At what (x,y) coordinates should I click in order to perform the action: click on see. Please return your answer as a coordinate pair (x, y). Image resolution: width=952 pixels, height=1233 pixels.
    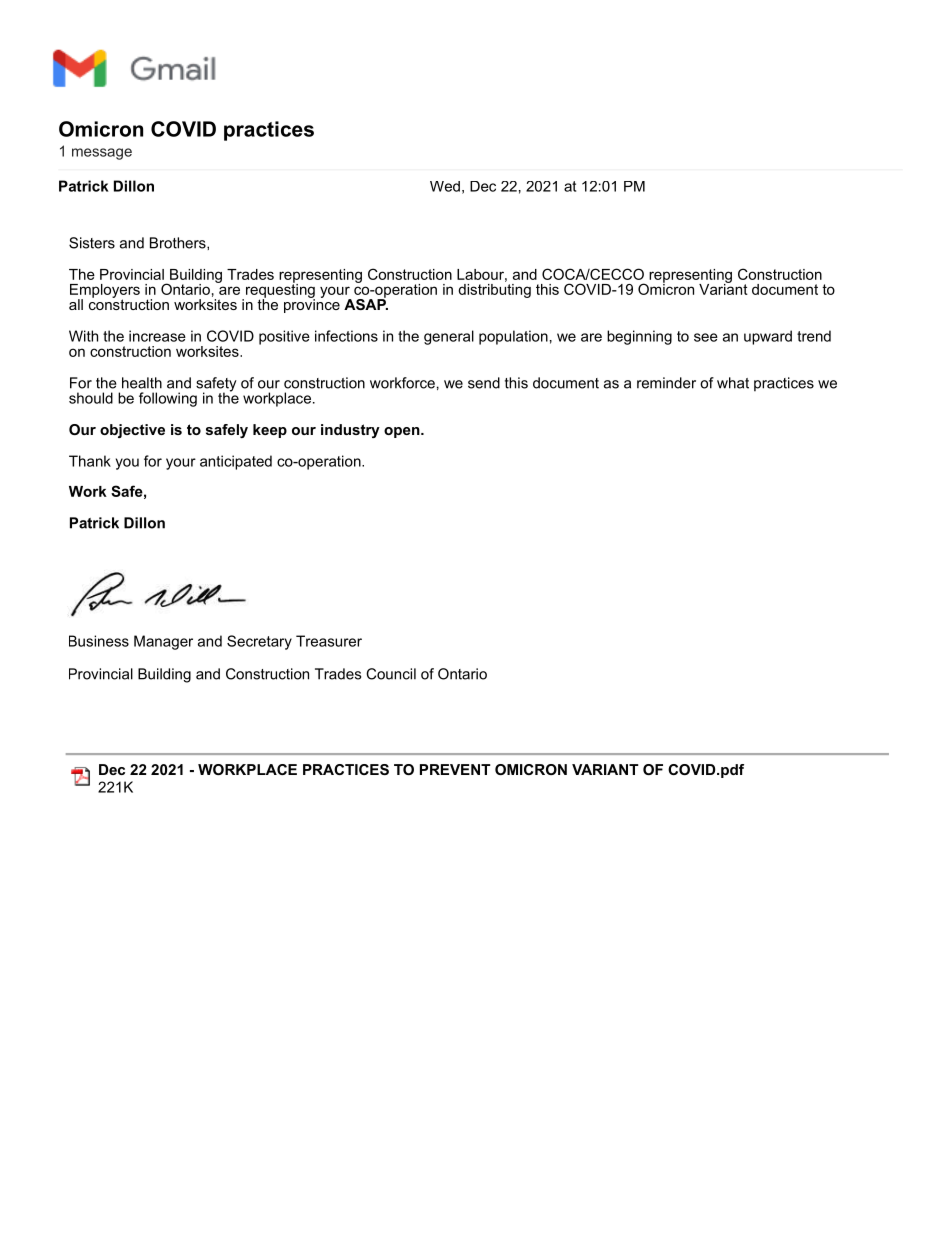
    Looking at the image, I should click on (706, 337).
